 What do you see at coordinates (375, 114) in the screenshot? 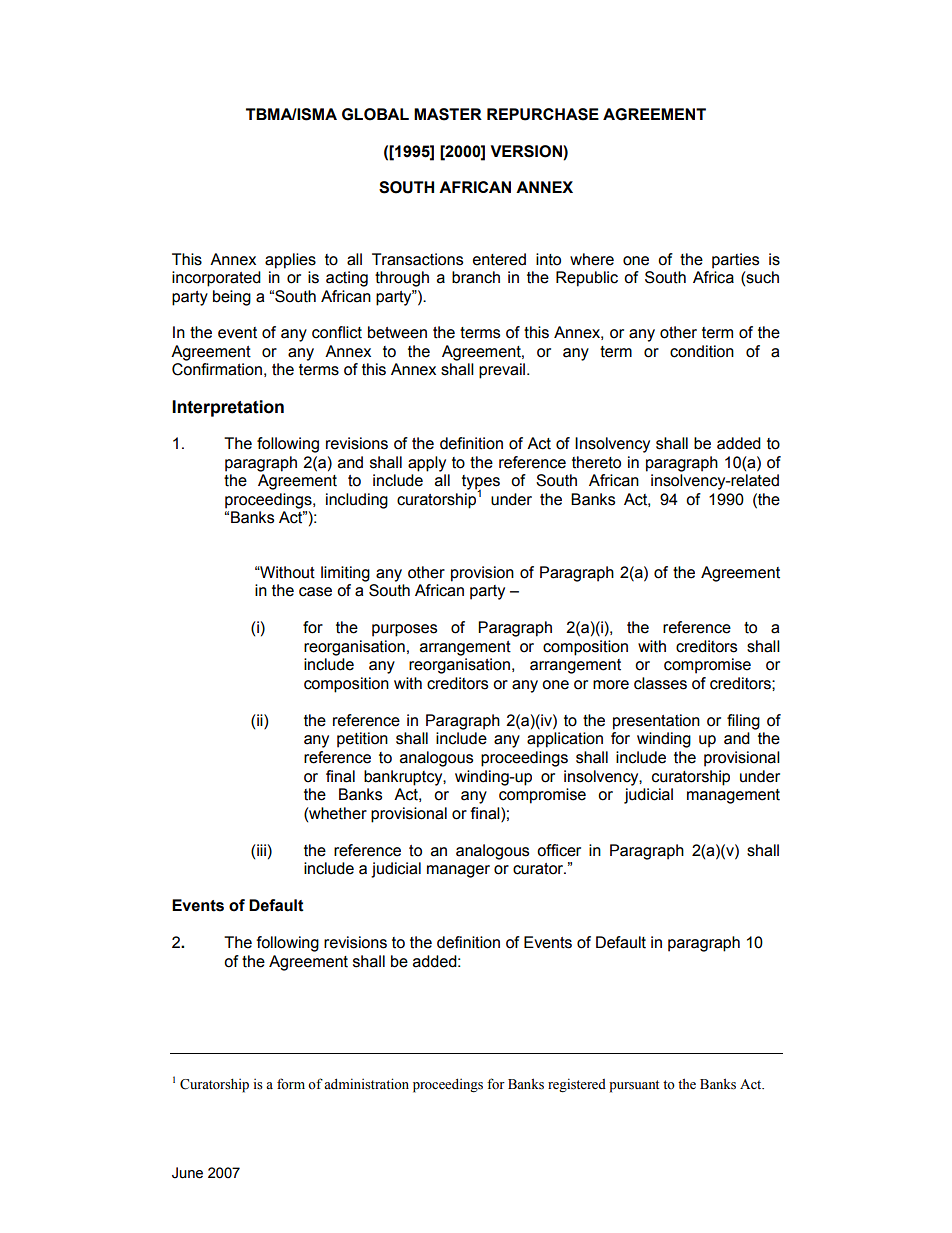
I see `GLOBAL` at bounding box center [375, 114].
